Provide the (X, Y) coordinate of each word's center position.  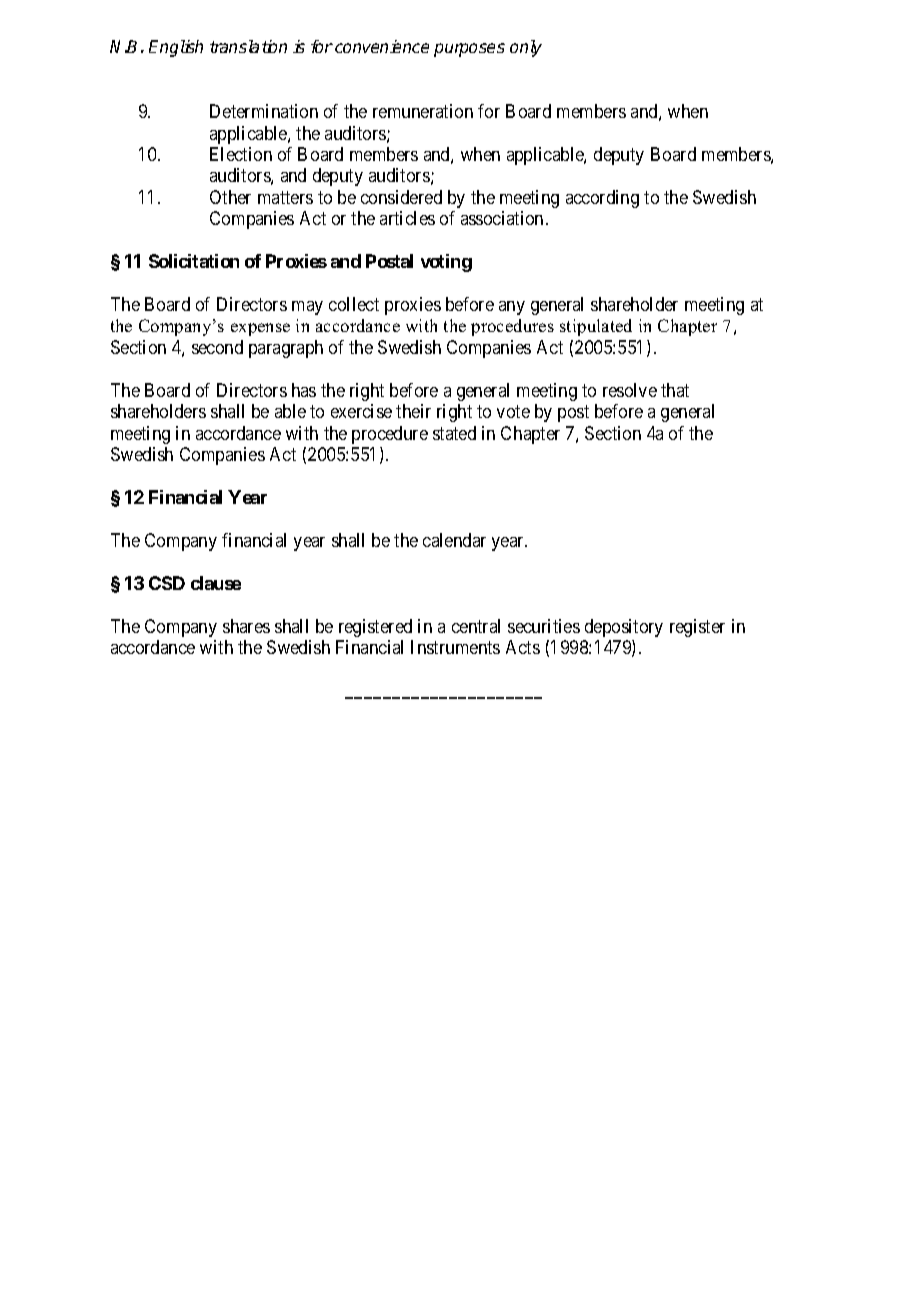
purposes (469, 50)
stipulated (596, 327)
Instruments (455, 647)
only (526, 48)
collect (354, 304)
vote (513, 411)
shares (246, 626)
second (217, 347)
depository (624, 628)
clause (216, 583)
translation (248, 46)
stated (454, 433)
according (602, 199)
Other (230, 197)
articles (407, 218)
